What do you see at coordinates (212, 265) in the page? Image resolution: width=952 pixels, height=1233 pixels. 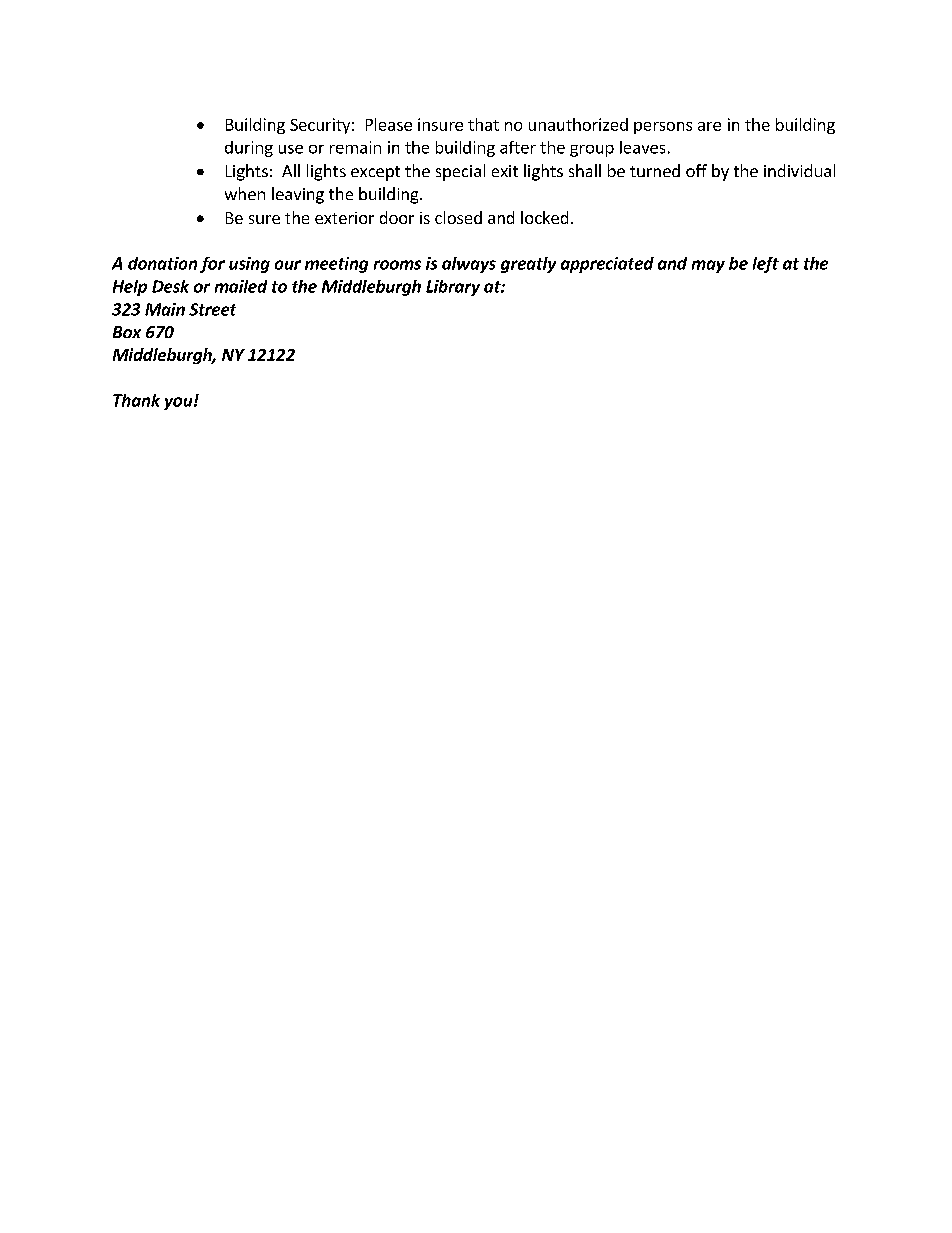 I see `for` at bounding box center [212, 265].
